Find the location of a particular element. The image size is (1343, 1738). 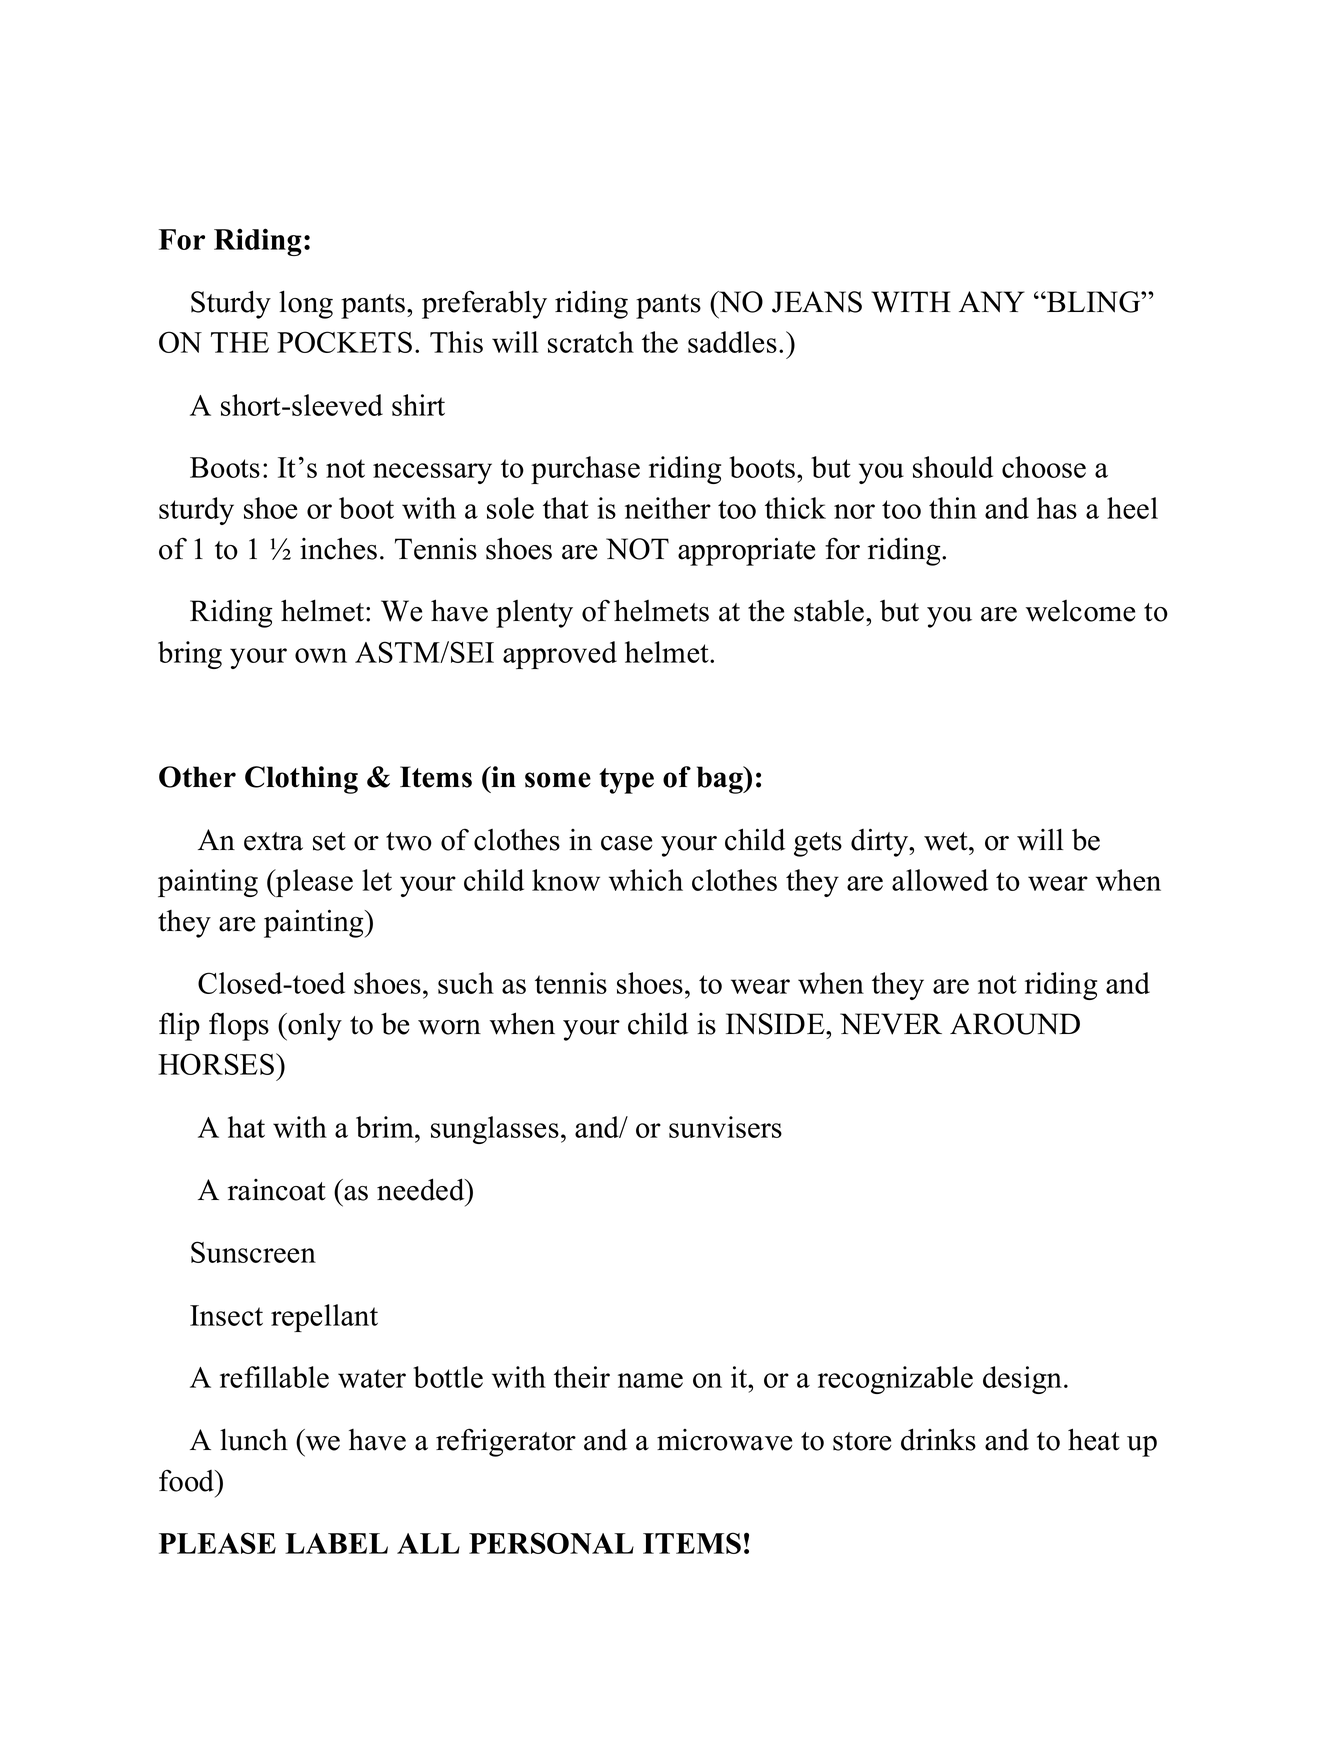

design is located at coordinates (1022, 1380).
